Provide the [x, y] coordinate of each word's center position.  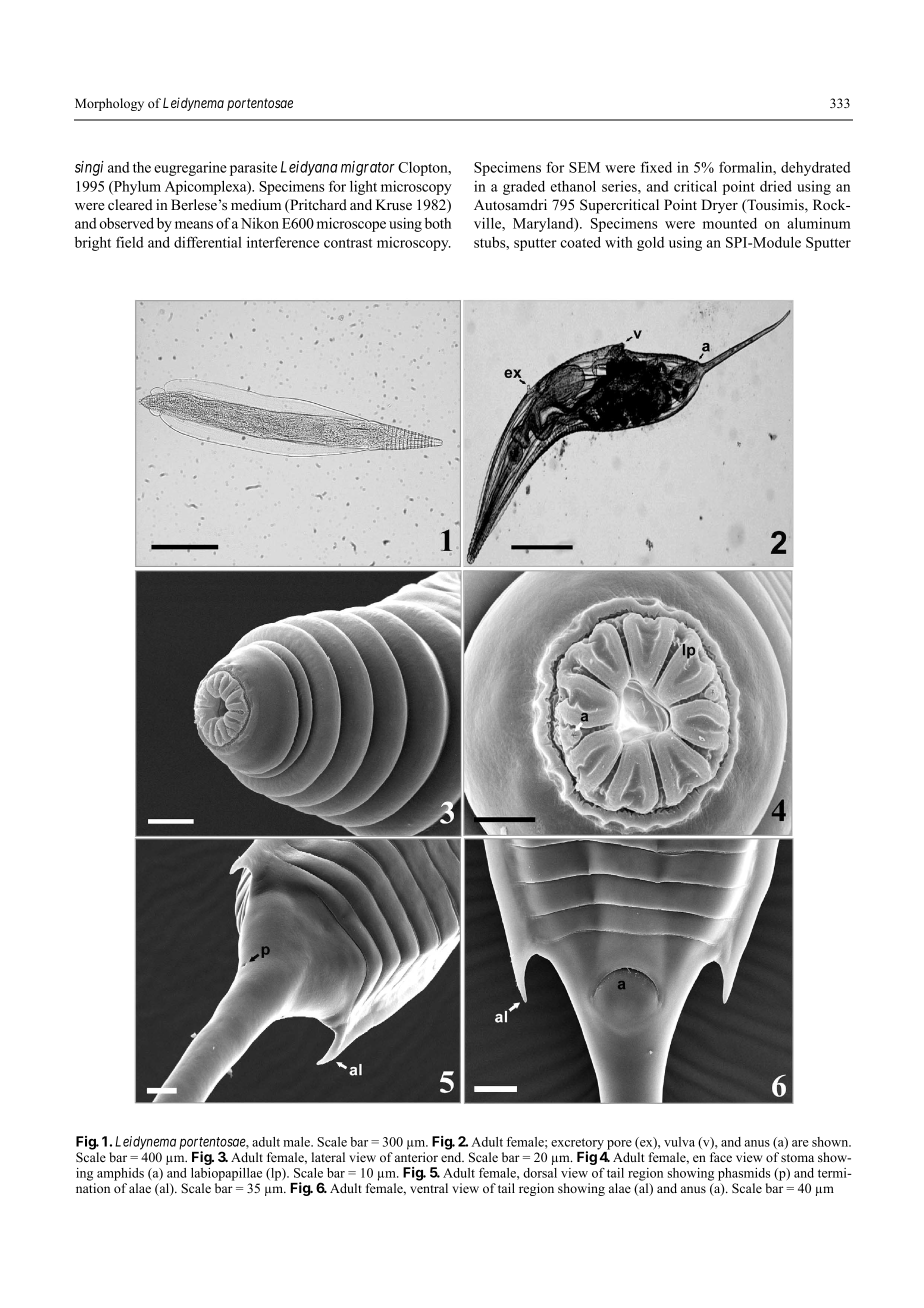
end [452, 1157]
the [142, 167]
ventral [429, 1188]
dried [776, 186]
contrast [348, 243]
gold [650, 244]
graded [524, 188]
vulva [679, 1142]
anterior [416, 1157]
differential [208, 242]
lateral [328, 1157]
